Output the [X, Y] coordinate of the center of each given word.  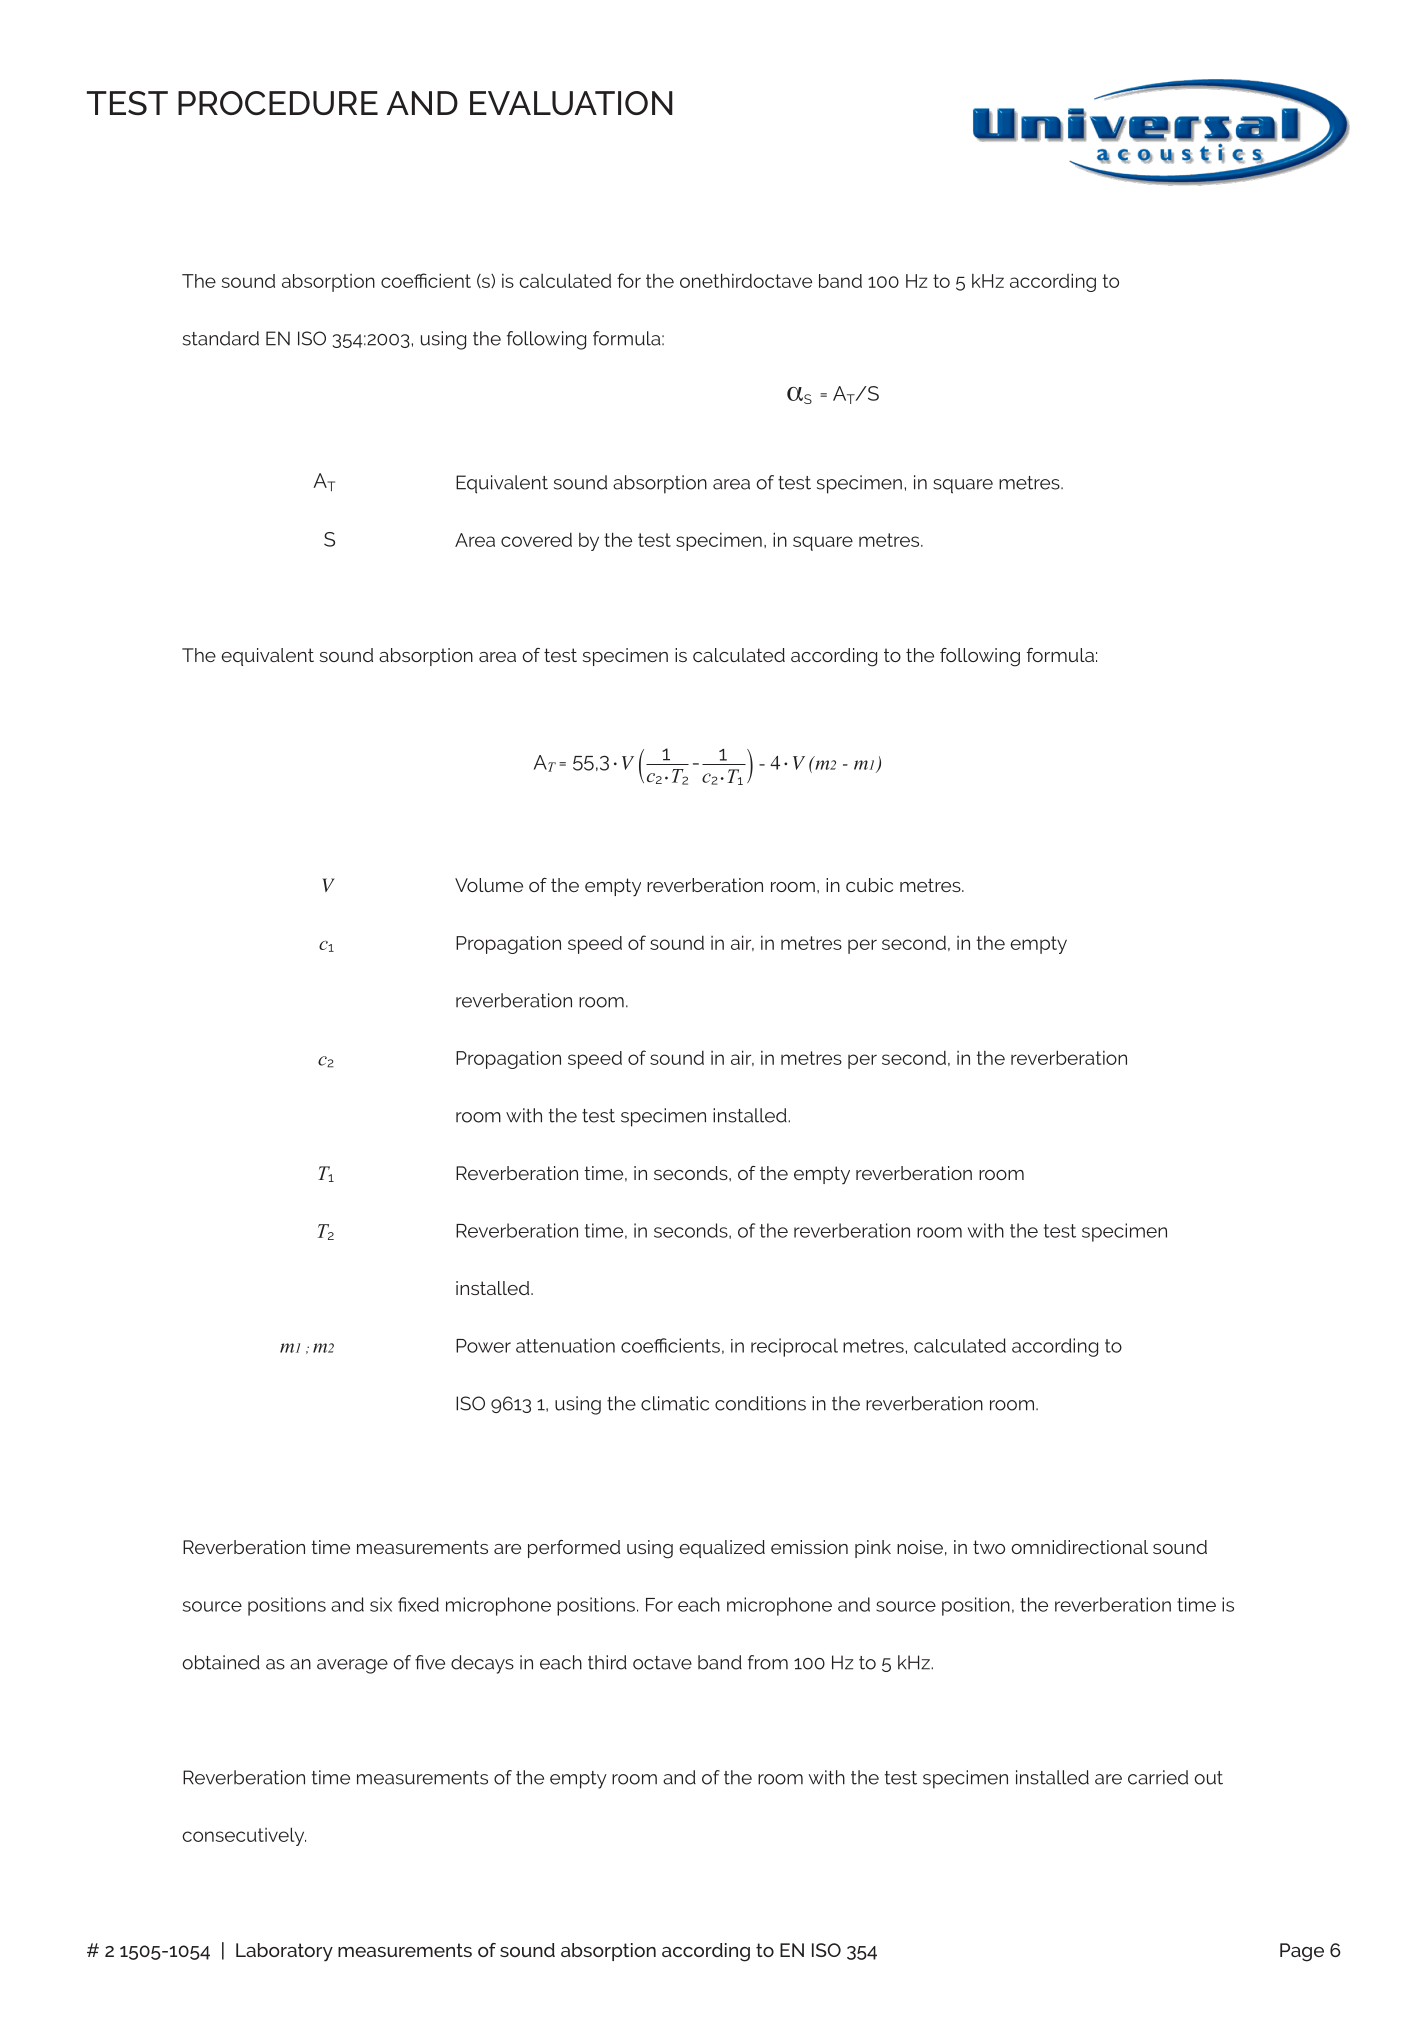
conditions [760, 1403]
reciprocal [794, 1347]
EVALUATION [571, 103]
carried [1158, 1777]
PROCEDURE [278, 103]
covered [536, 539]
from [768, 1662]
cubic [869, 885]
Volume [489, 885]
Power [483, 1346]
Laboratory [284, 1952]
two [989, 1547]
